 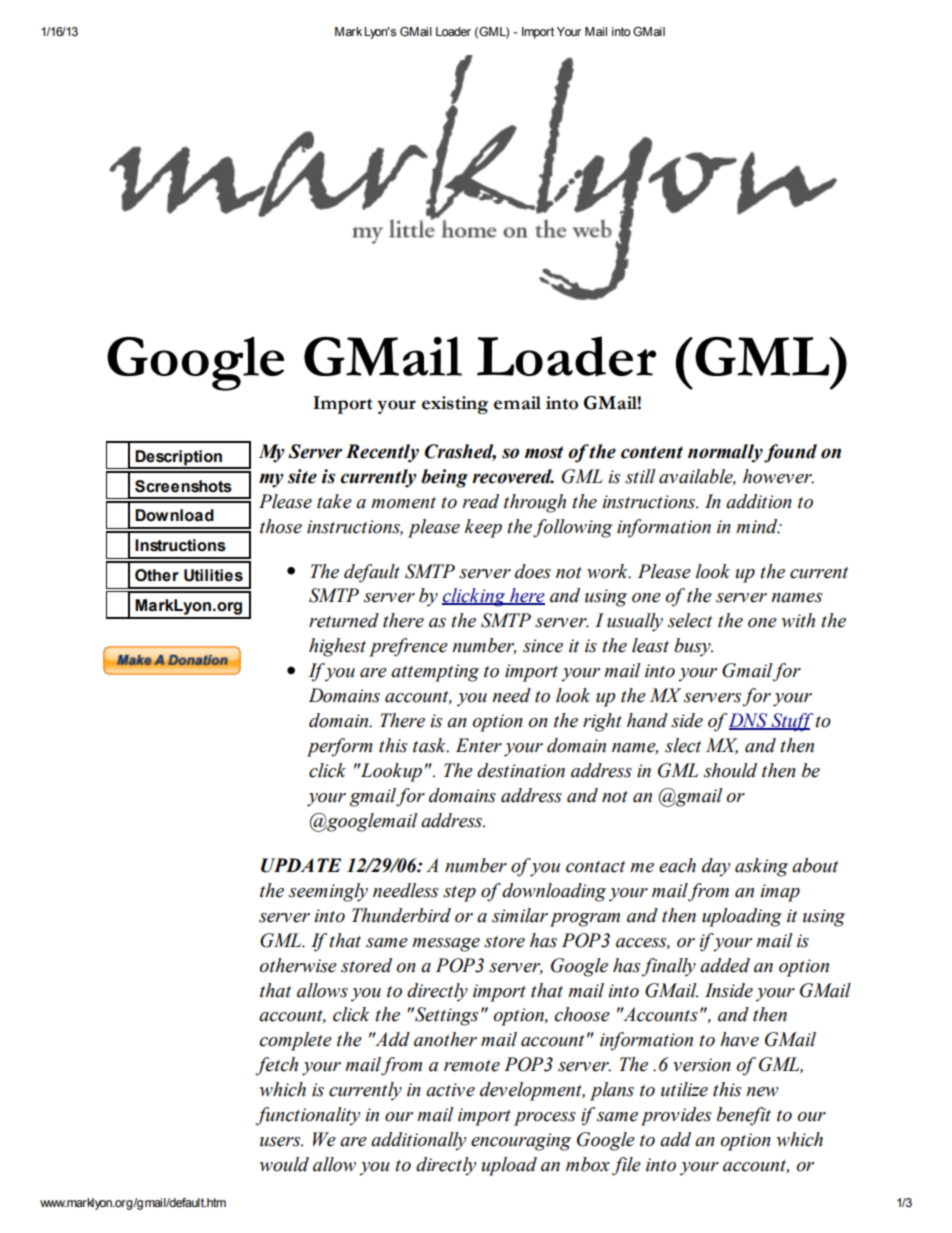 What do you see at coordinates (337, 647) in the page?
I see `highest` at bounding box center [337, 647].
